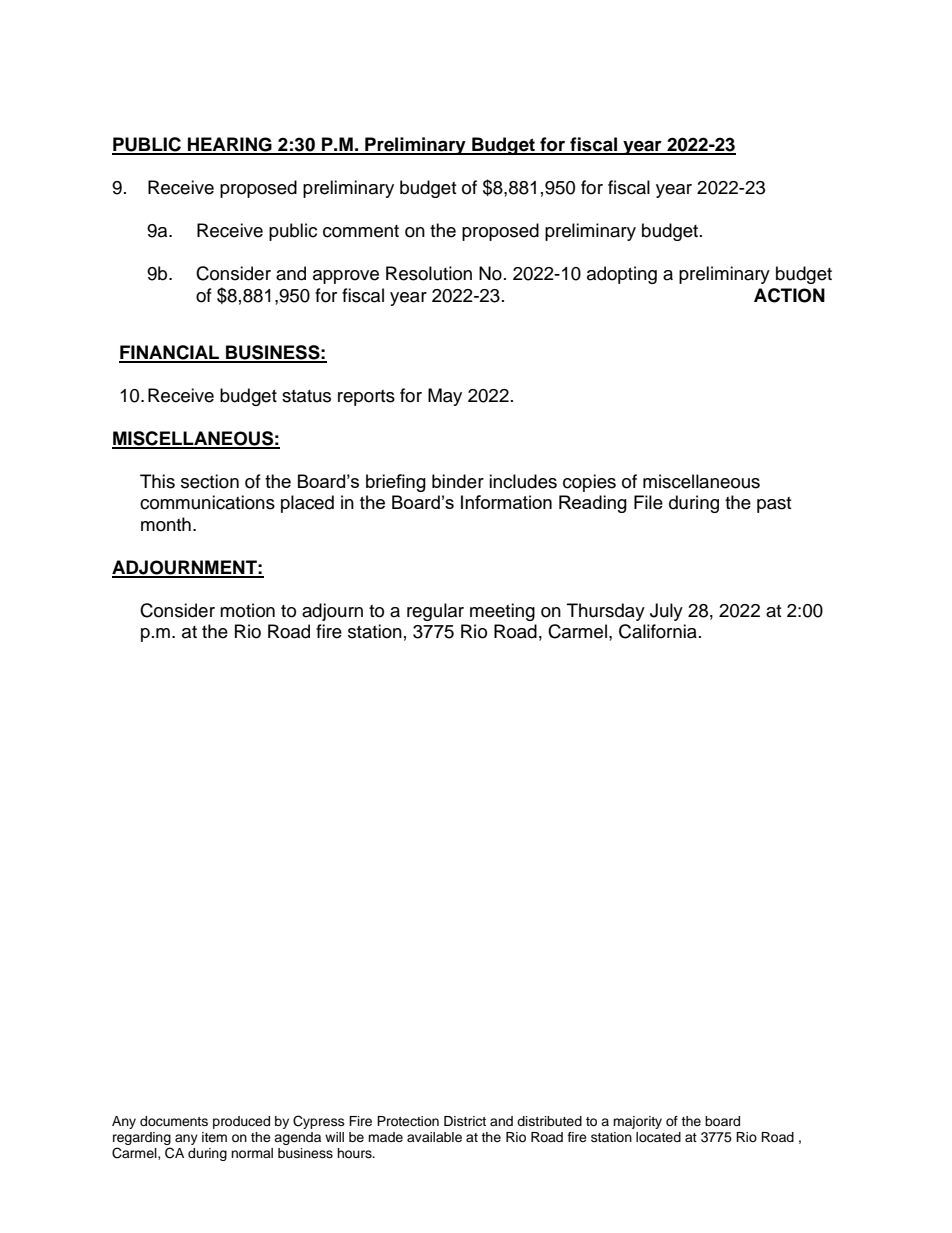 Image resolution: width=952 pixels, height=1233 pixels. I want to click on item, so click(214, 1137).
